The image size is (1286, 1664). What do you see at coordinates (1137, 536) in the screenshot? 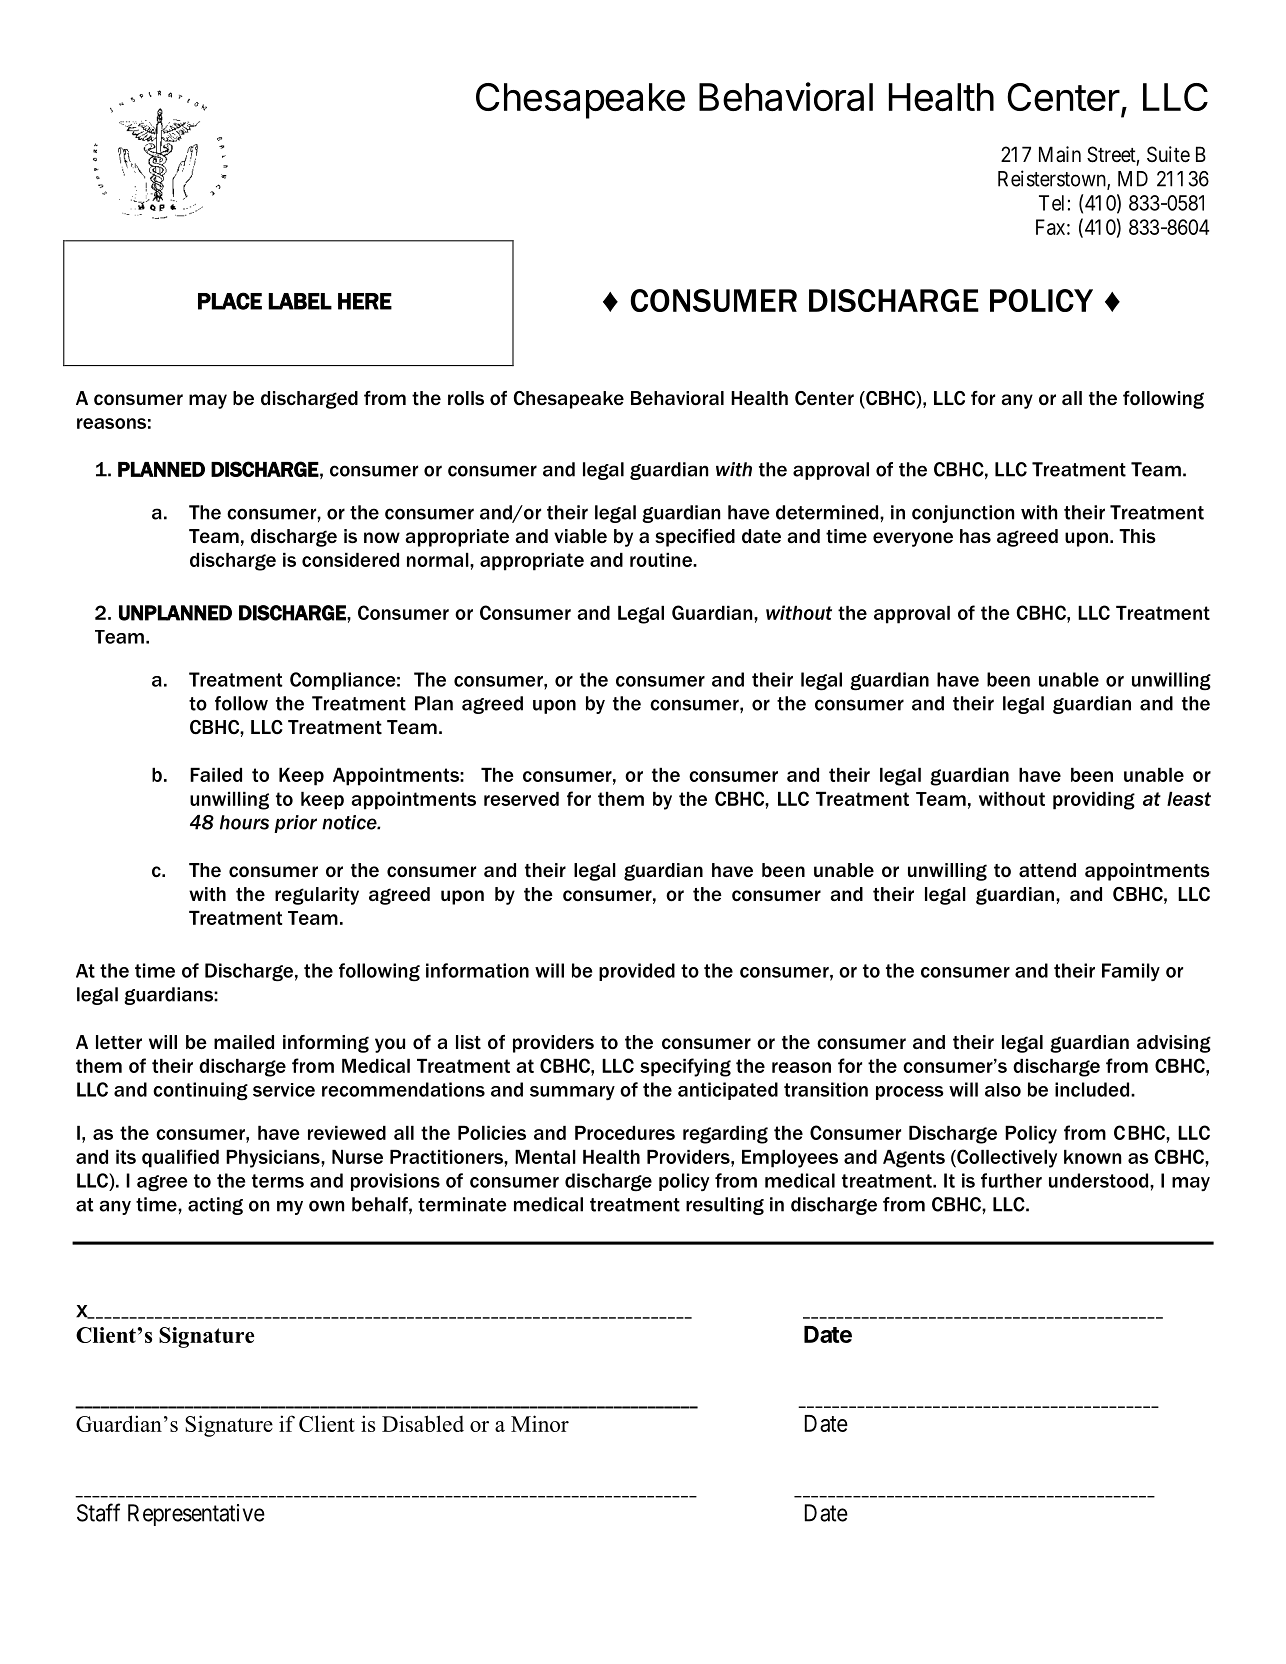
I see `This` at bounding box center [1137, 536].
